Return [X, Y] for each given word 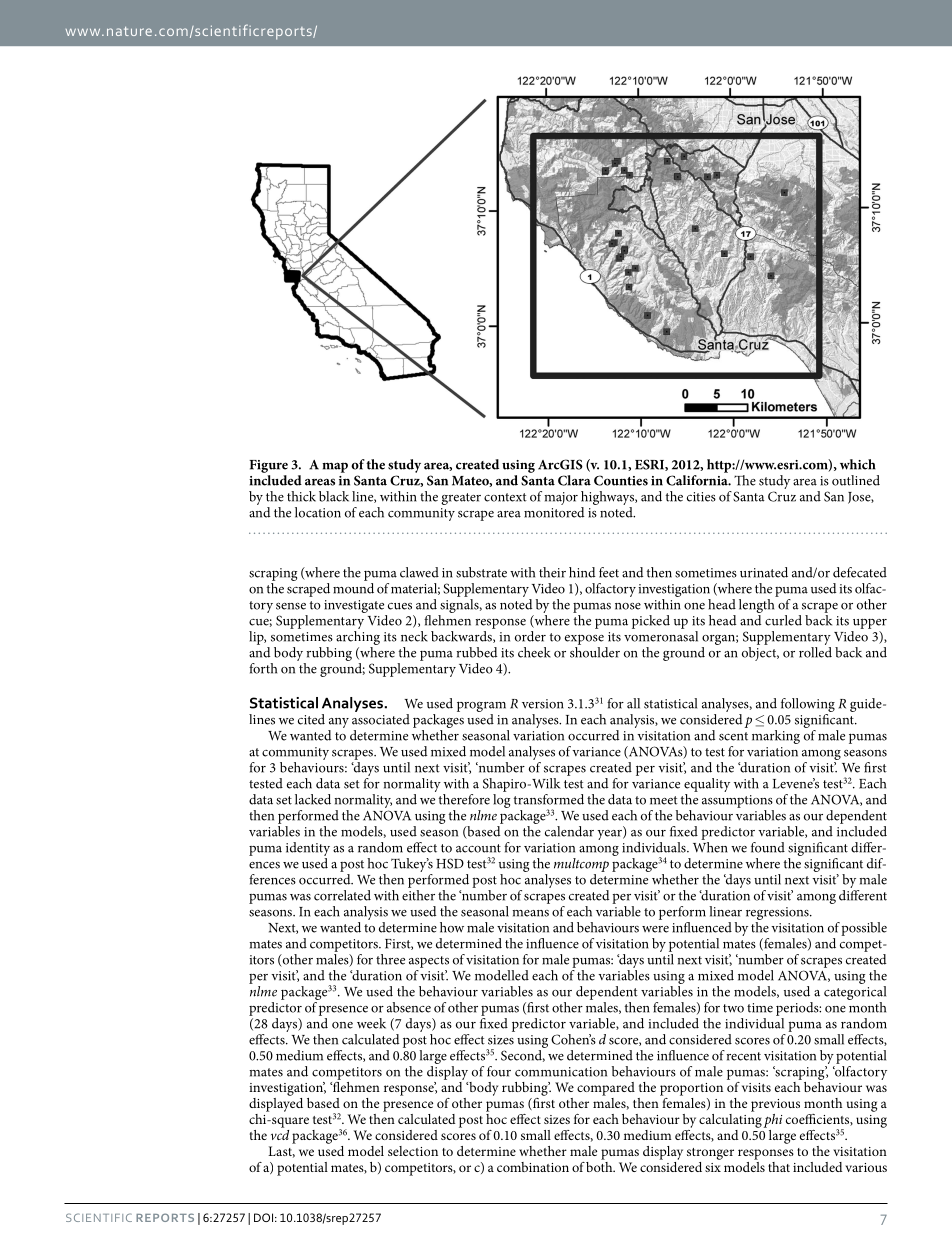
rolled [815, 651]
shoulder [595, 651]
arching [358, 636]
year [610, 835]
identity [308, 849]
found [768, 847]
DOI [263, 1217]
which [858, 464]
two [733, 1008]
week [371, 1023]
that [779, 1167]
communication [561, 1072]
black [334, 496]
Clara [574, 480]
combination [533, 1167]
